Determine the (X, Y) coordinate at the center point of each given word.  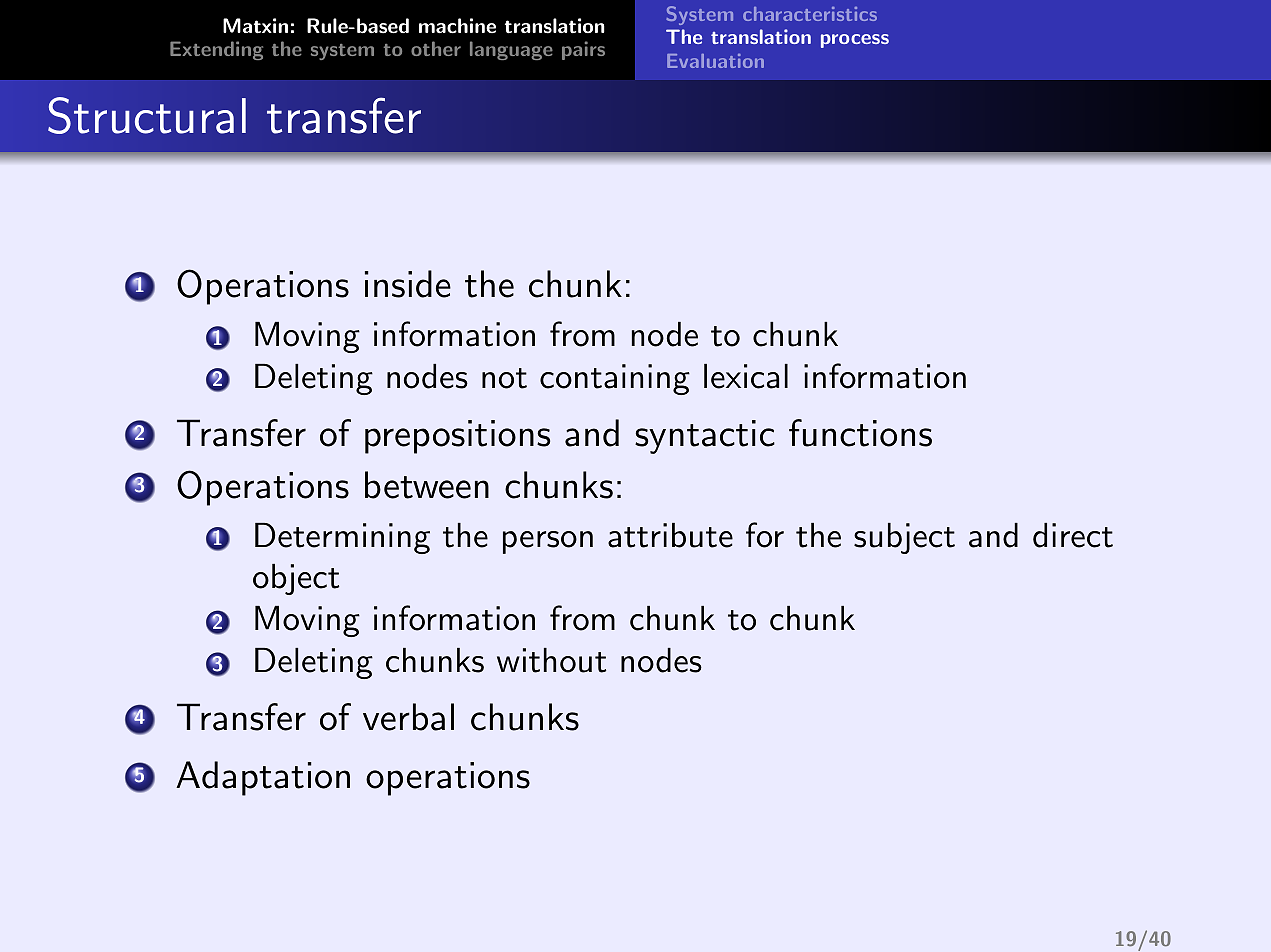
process (855, 41)
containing (615, 379)
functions (860, 433)
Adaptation (263, 778)
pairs (583, 50)
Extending (216, 50)
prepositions (457, 437)
